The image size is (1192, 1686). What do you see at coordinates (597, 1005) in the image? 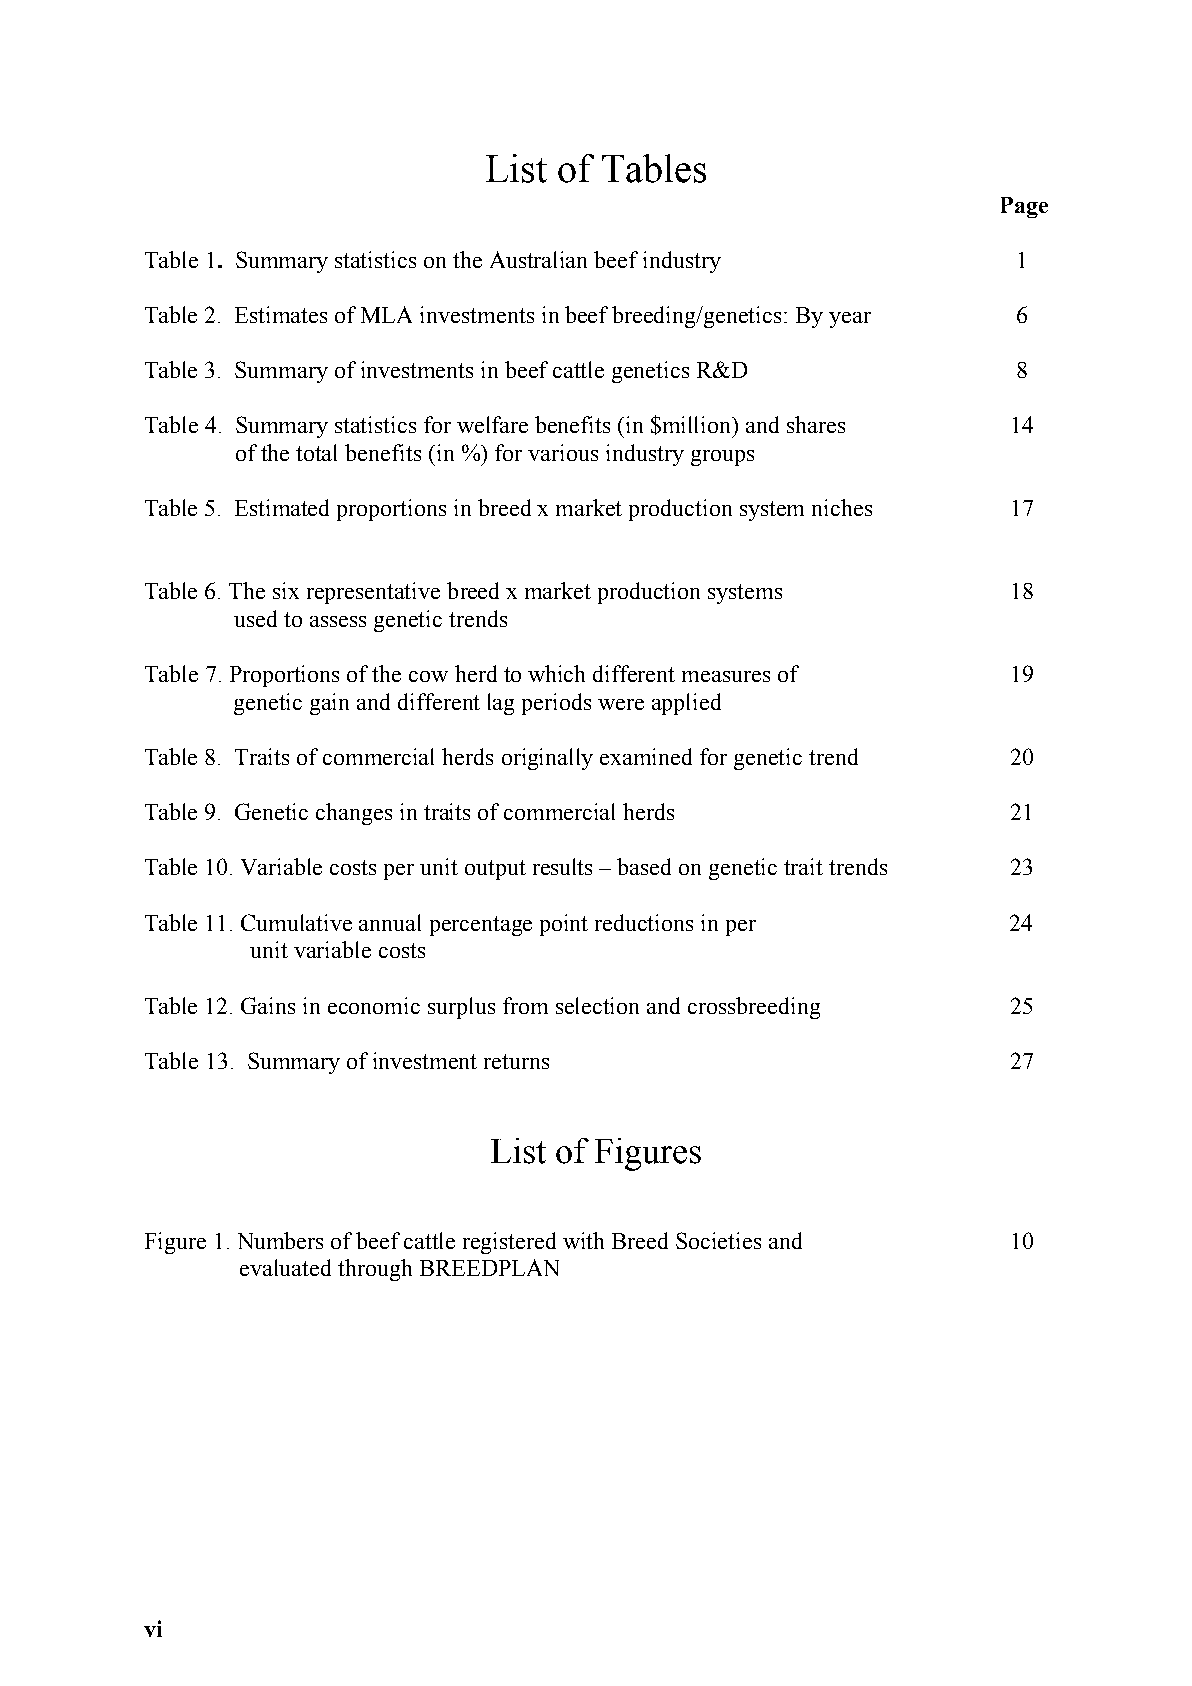
I see `selection` at bounding box center [597, 1005].
